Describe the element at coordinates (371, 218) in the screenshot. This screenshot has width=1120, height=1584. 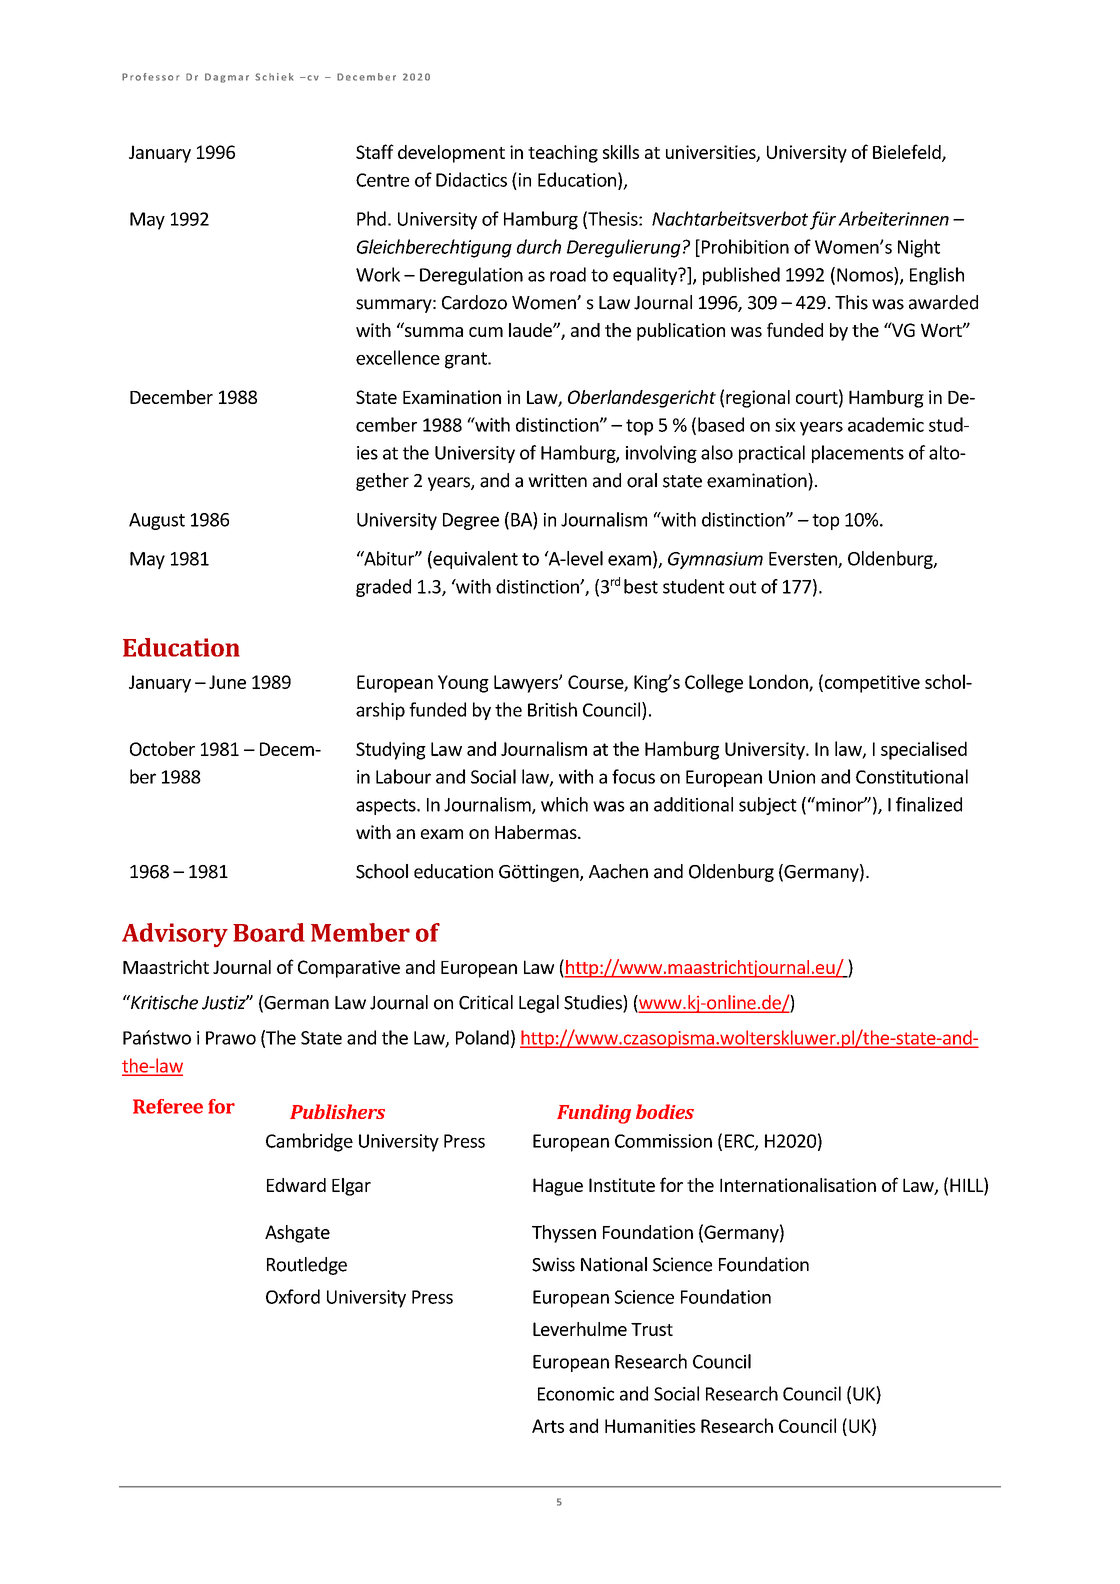
I see `Phd` at that location.
